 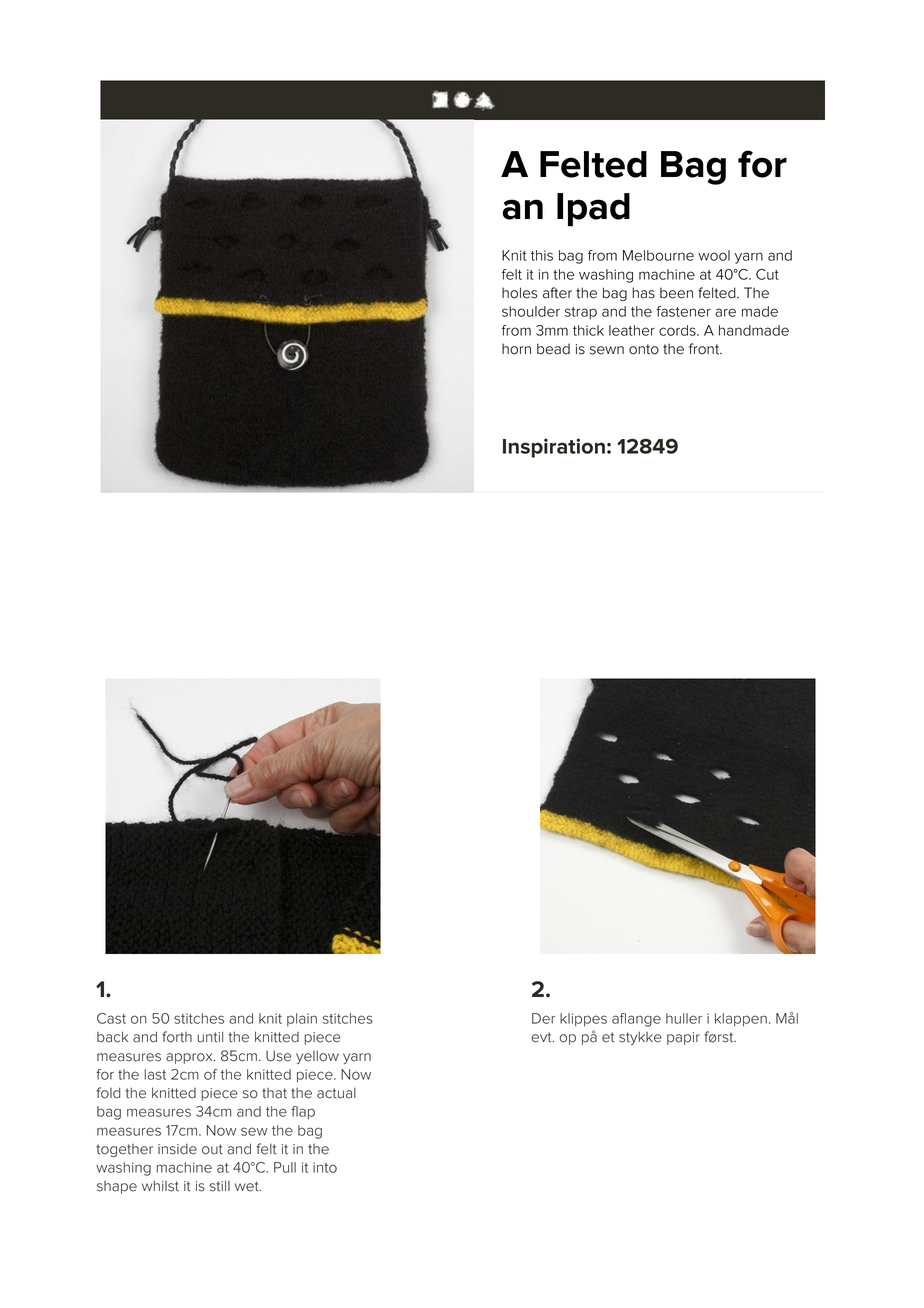 What do you see at coordinates (684, 1018) in the screenshot?
I see `huller` at bounding box center [684, 1018].
